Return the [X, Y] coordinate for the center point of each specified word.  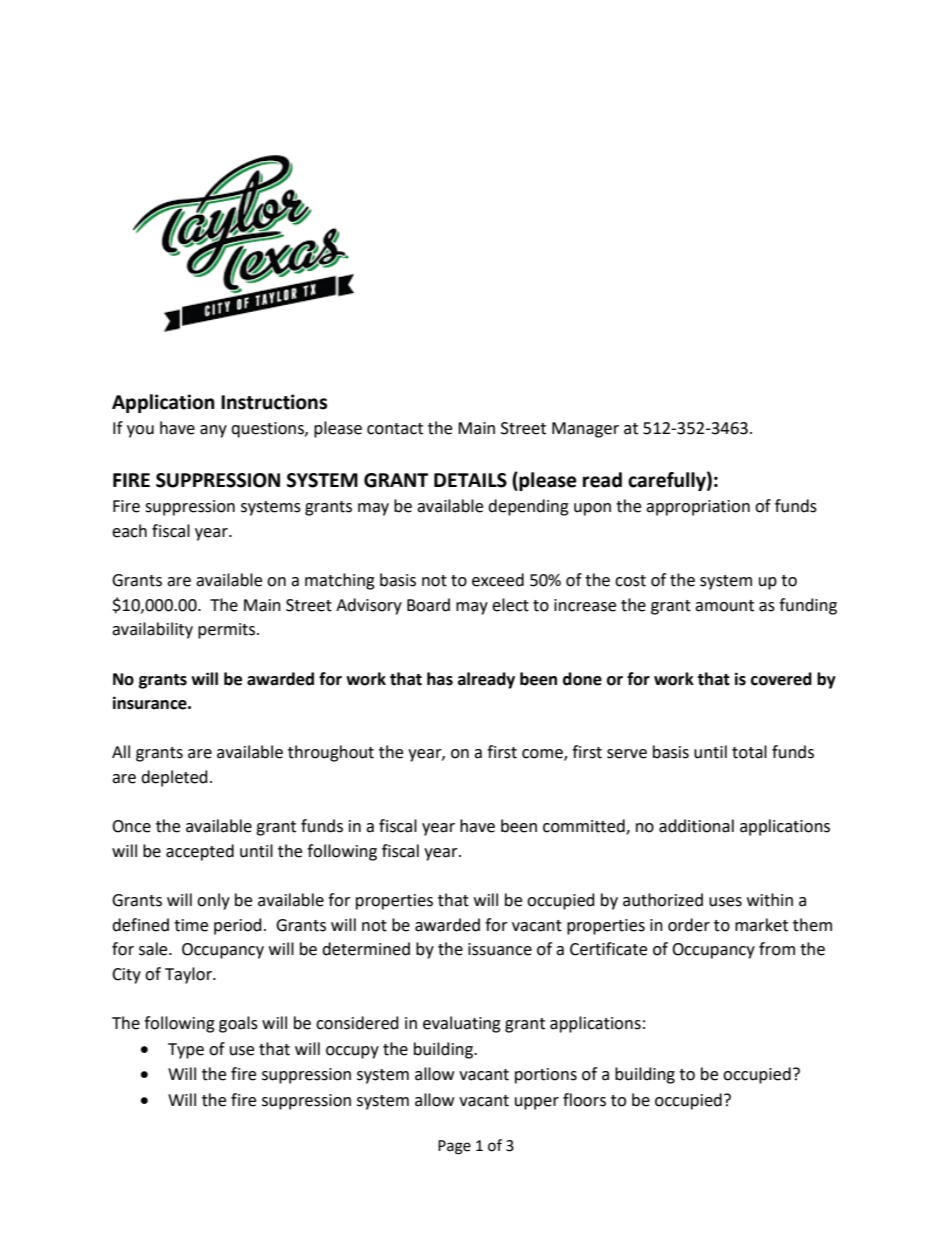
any [213, 431]
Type [186, 1051]
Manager [585, 430]
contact [395, 429]
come [543, 755]
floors [584, 1100]
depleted [174, 778]
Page [454, 1147]
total [749, 752]
